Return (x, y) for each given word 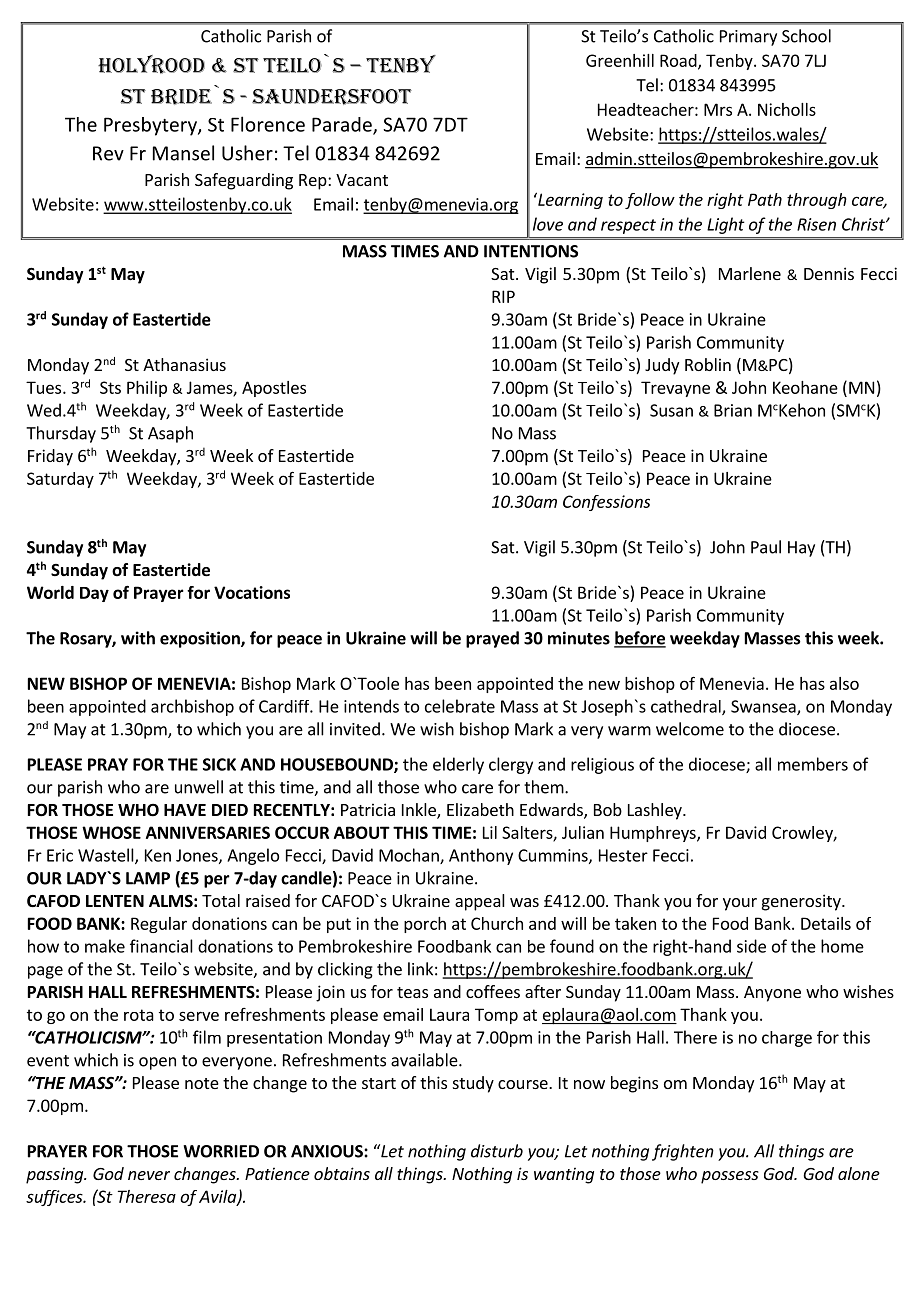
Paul (766, 547)
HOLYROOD (151, 64)
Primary (748, 38)
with (138, 638)
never (149, 1175)
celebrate (460, 706)
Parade (343, 125)
